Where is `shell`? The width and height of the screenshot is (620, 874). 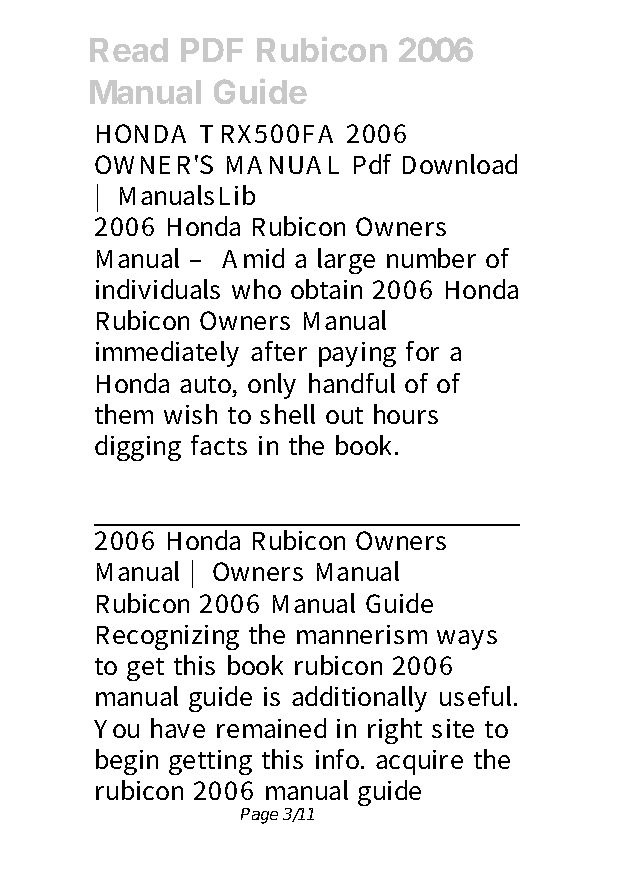 shell is located at coordinates (287, 414).
